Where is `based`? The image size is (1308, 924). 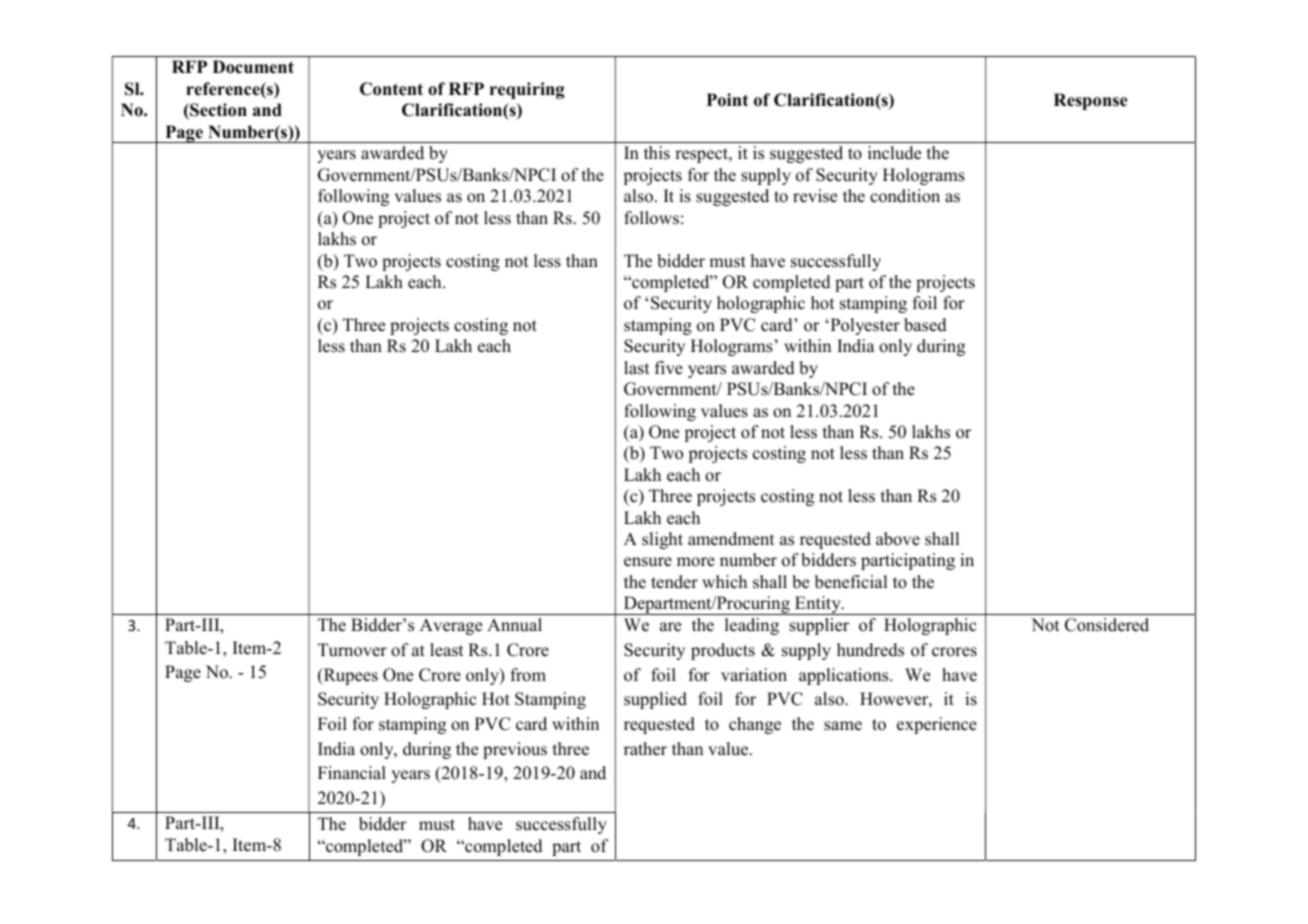
based is located at coordinates (925, 325).
